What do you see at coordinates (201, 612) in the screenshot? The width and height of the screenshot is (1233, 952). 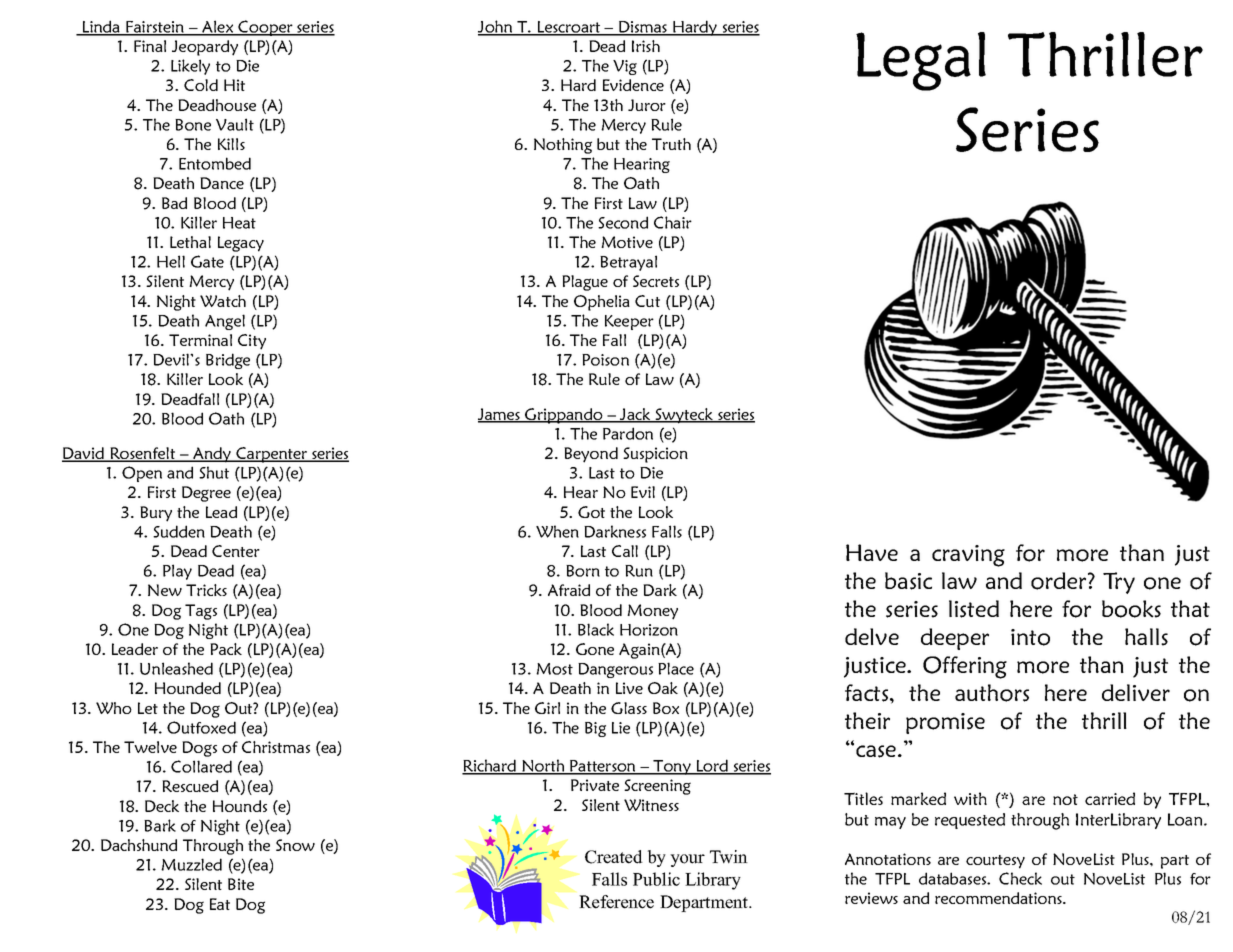 I see `Tags` at bounding box center [201, 612].
